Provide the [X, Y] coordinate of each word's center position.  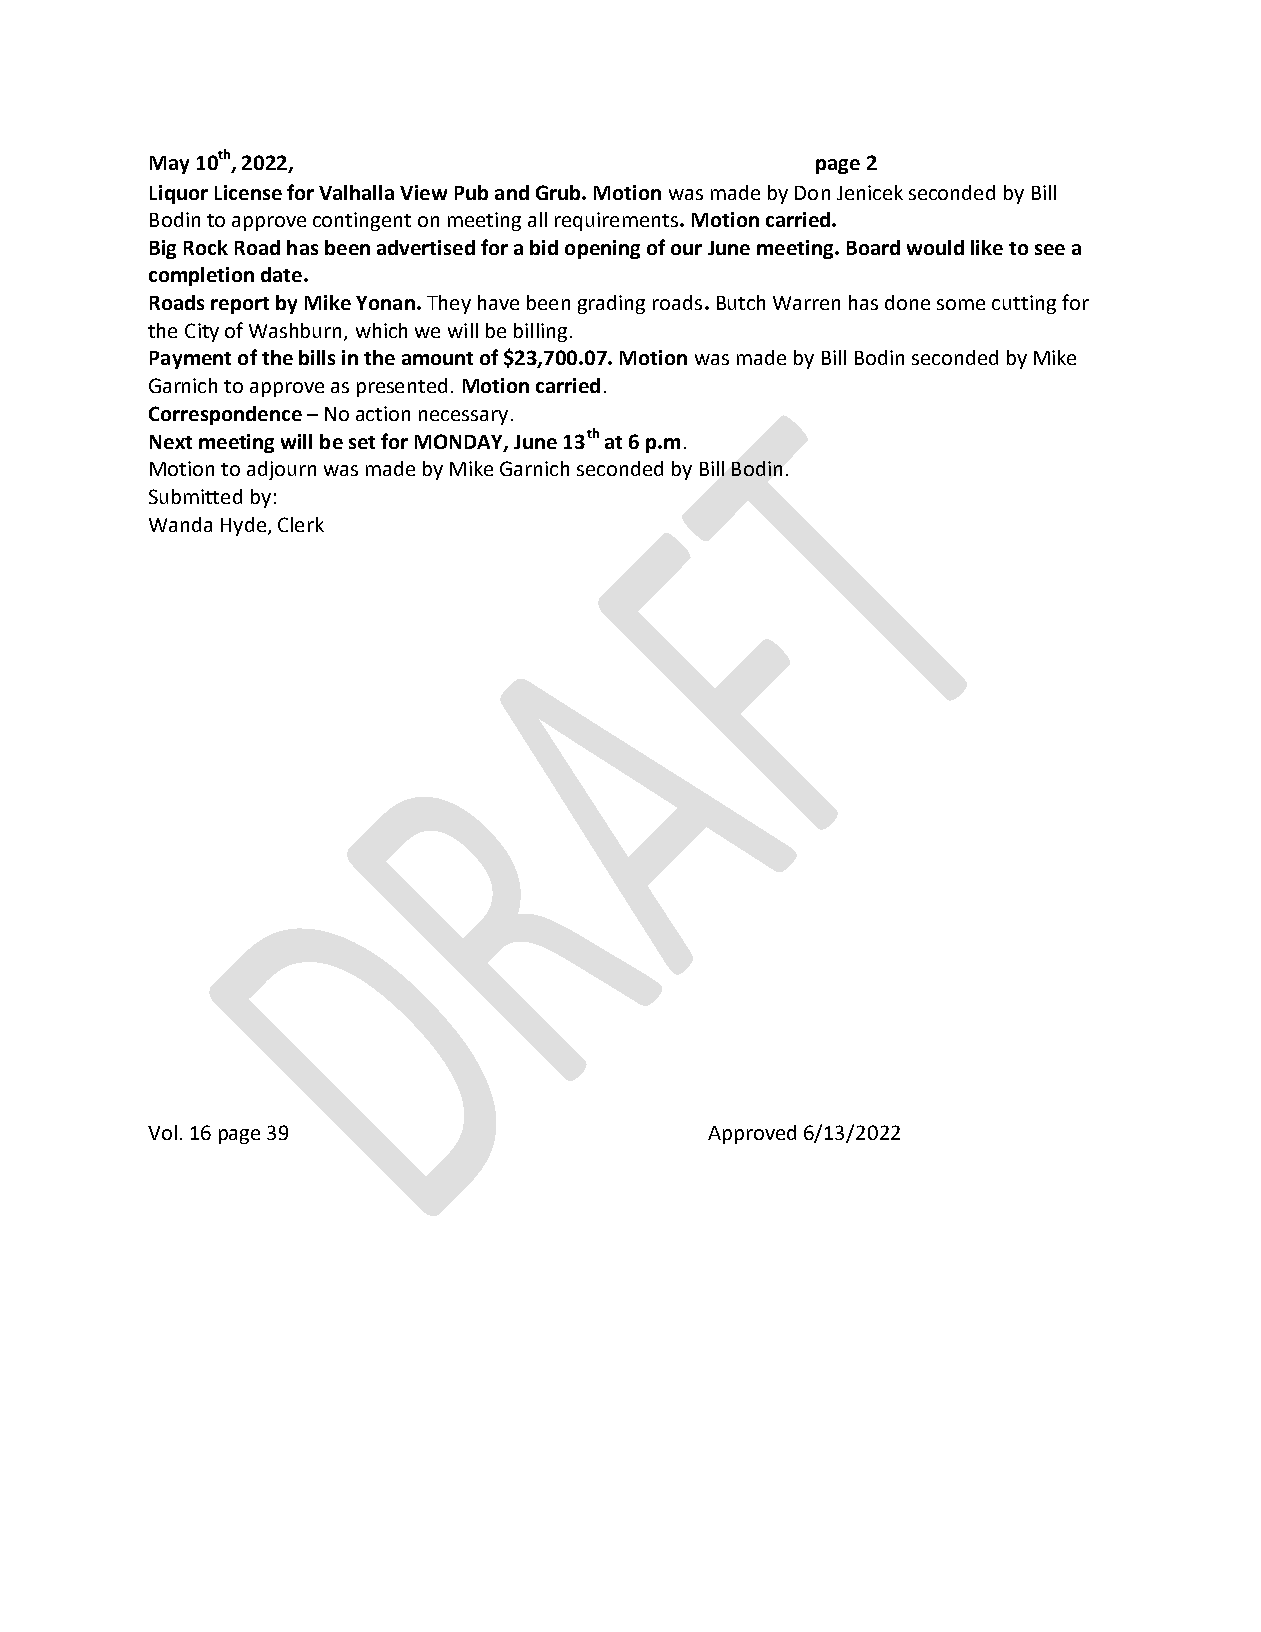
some [961, 304]
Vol [162, 1132]
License [248, 192]
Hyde [243, 526]
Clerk [301, 524]
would [935, 247]
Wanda [180, 524]
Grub [559, 192]
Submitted [195, 496]
